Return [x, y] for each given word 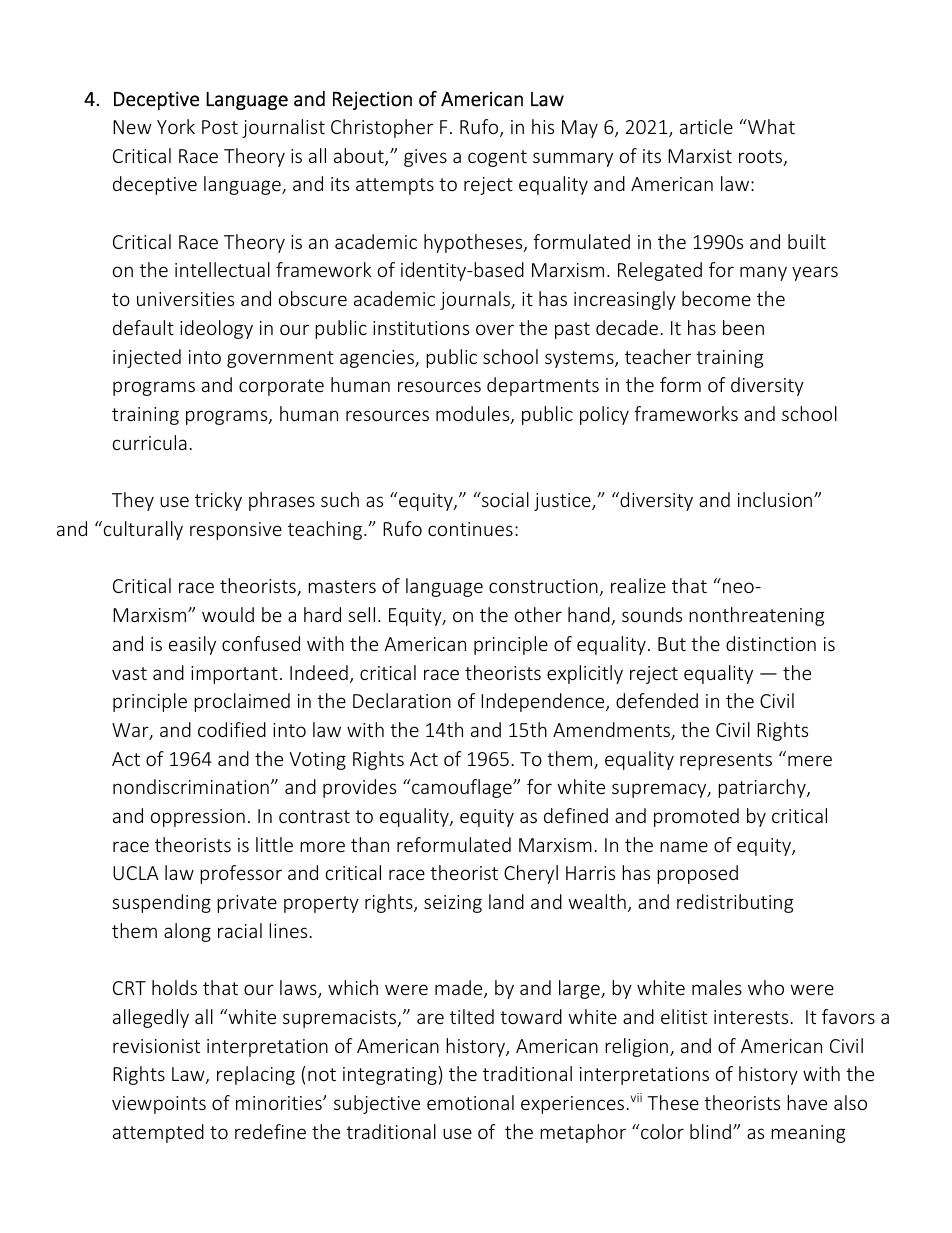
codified [232, 729]
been [743, 327]
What [770, 126]
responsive [236, 531]
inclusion [776, 499]
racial [240, 930]
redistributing [735, 903]
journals [476, 300]
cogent [497, 158]
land [506, 901]
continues [470, 529]
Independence [544, 702]
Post [220, 127]
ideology [216, 329]
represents [726, 761]
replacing [256, 1075]
